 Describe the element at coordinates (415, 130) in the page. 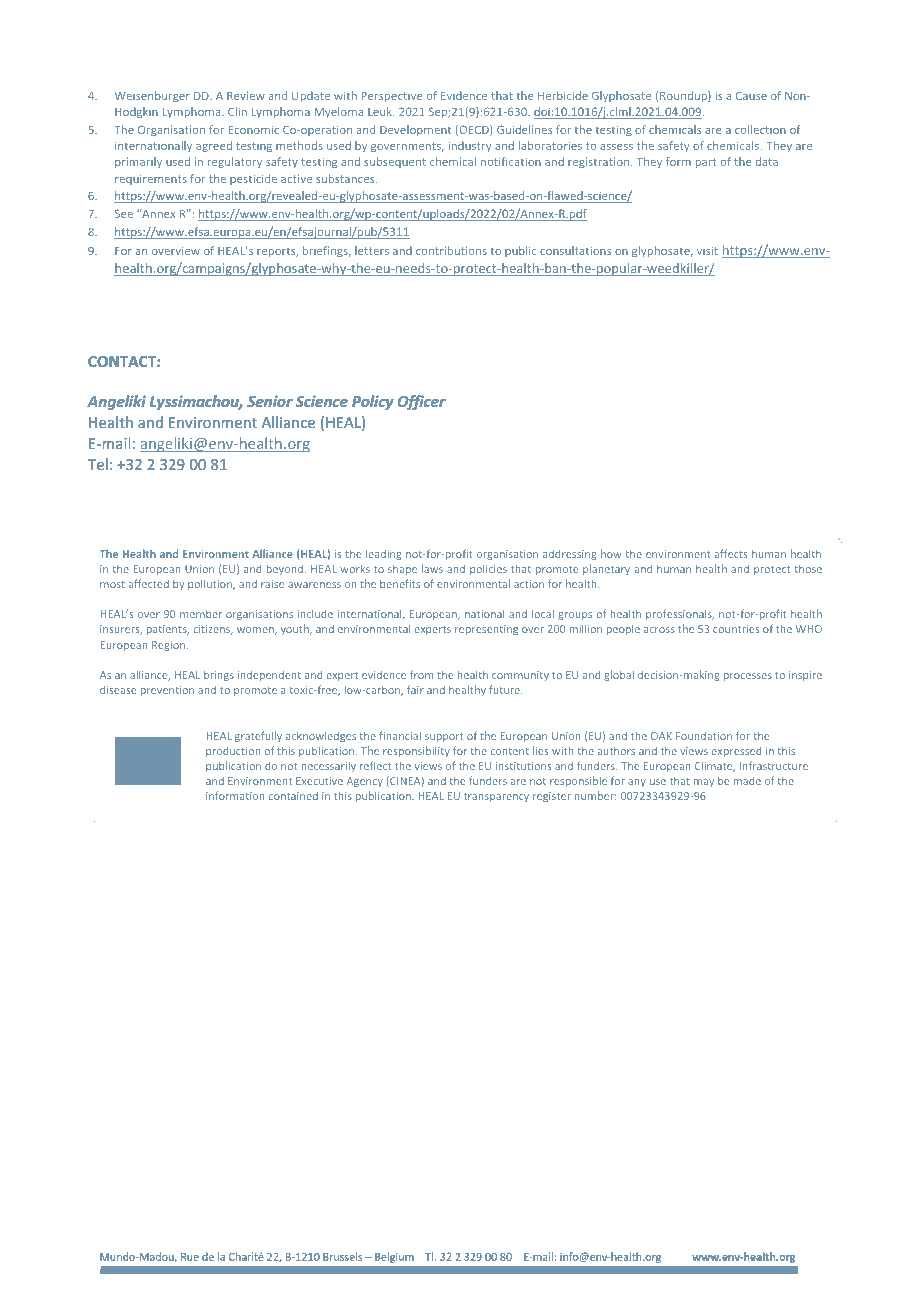

I see `Development` at that location.
